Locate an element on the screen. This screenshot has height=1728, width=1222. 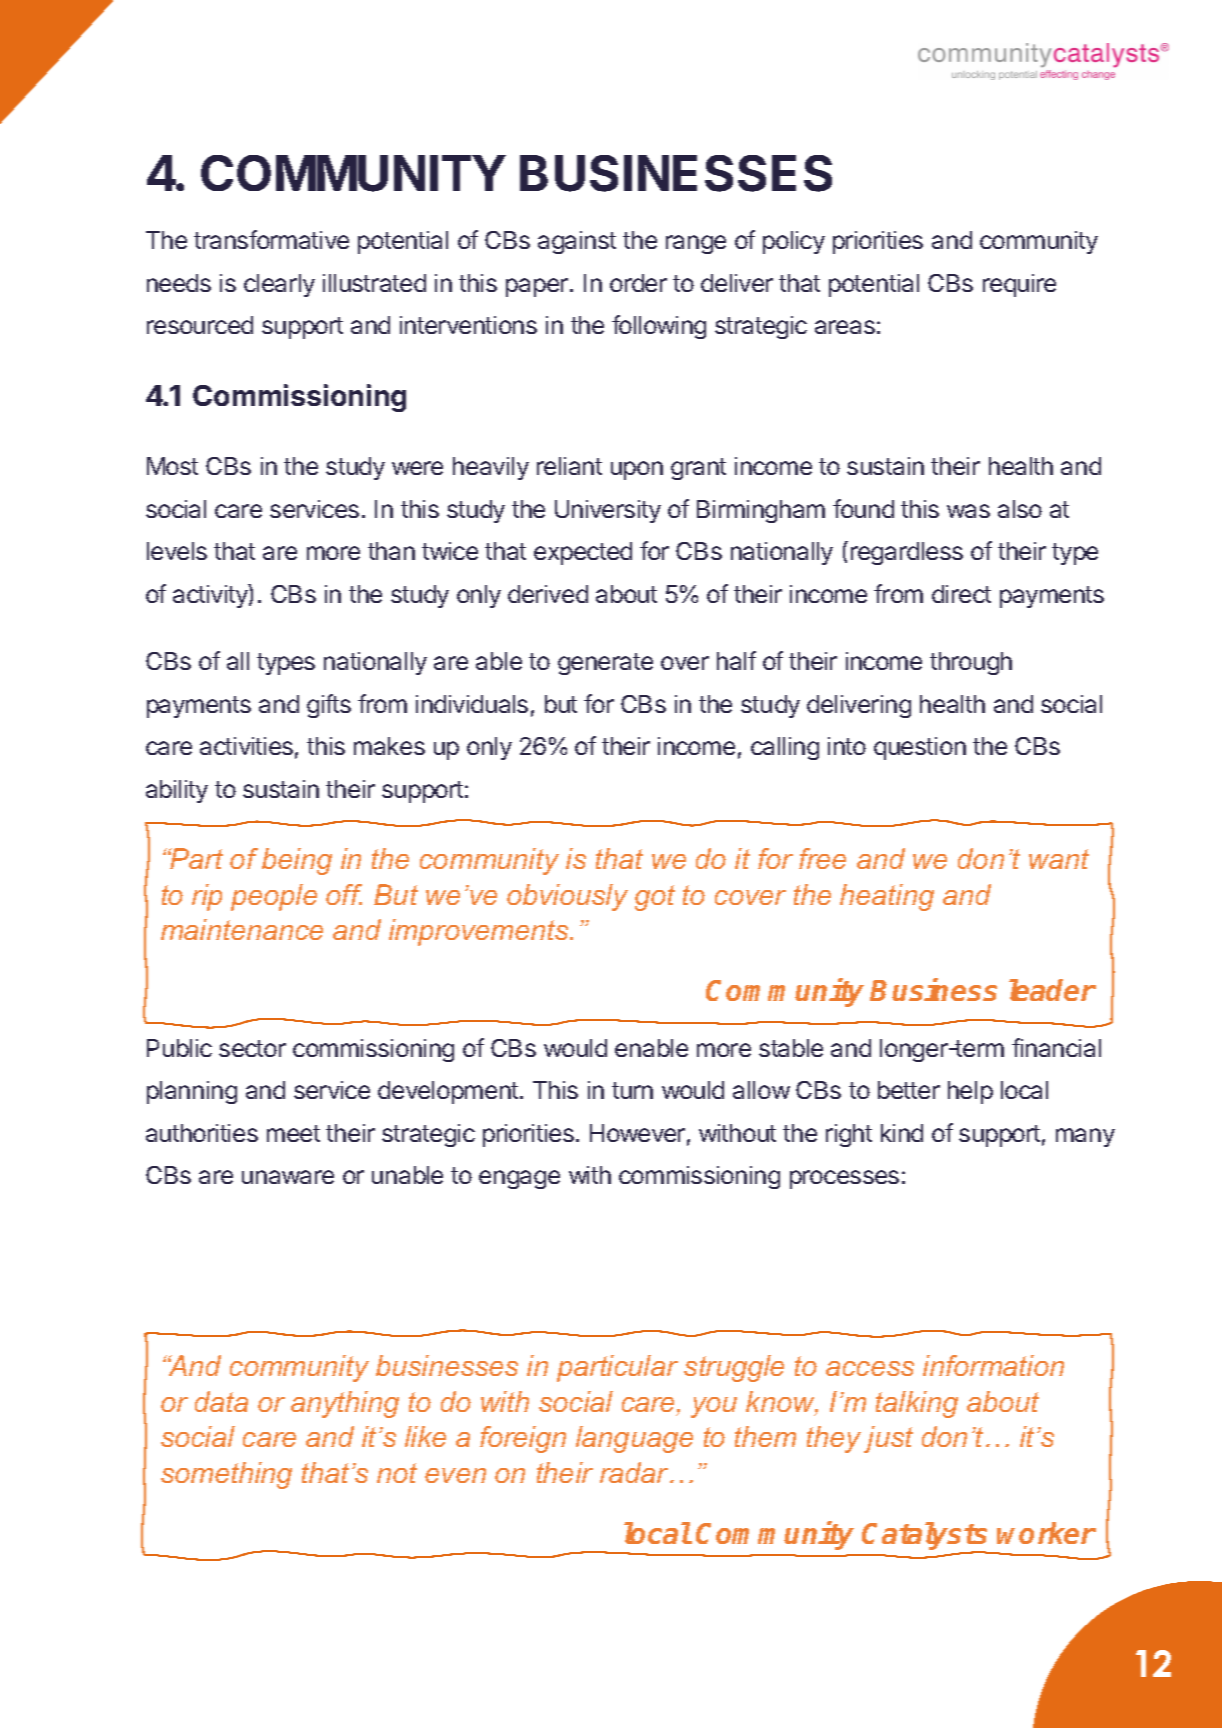
order is located at coordinates (638, 283).
